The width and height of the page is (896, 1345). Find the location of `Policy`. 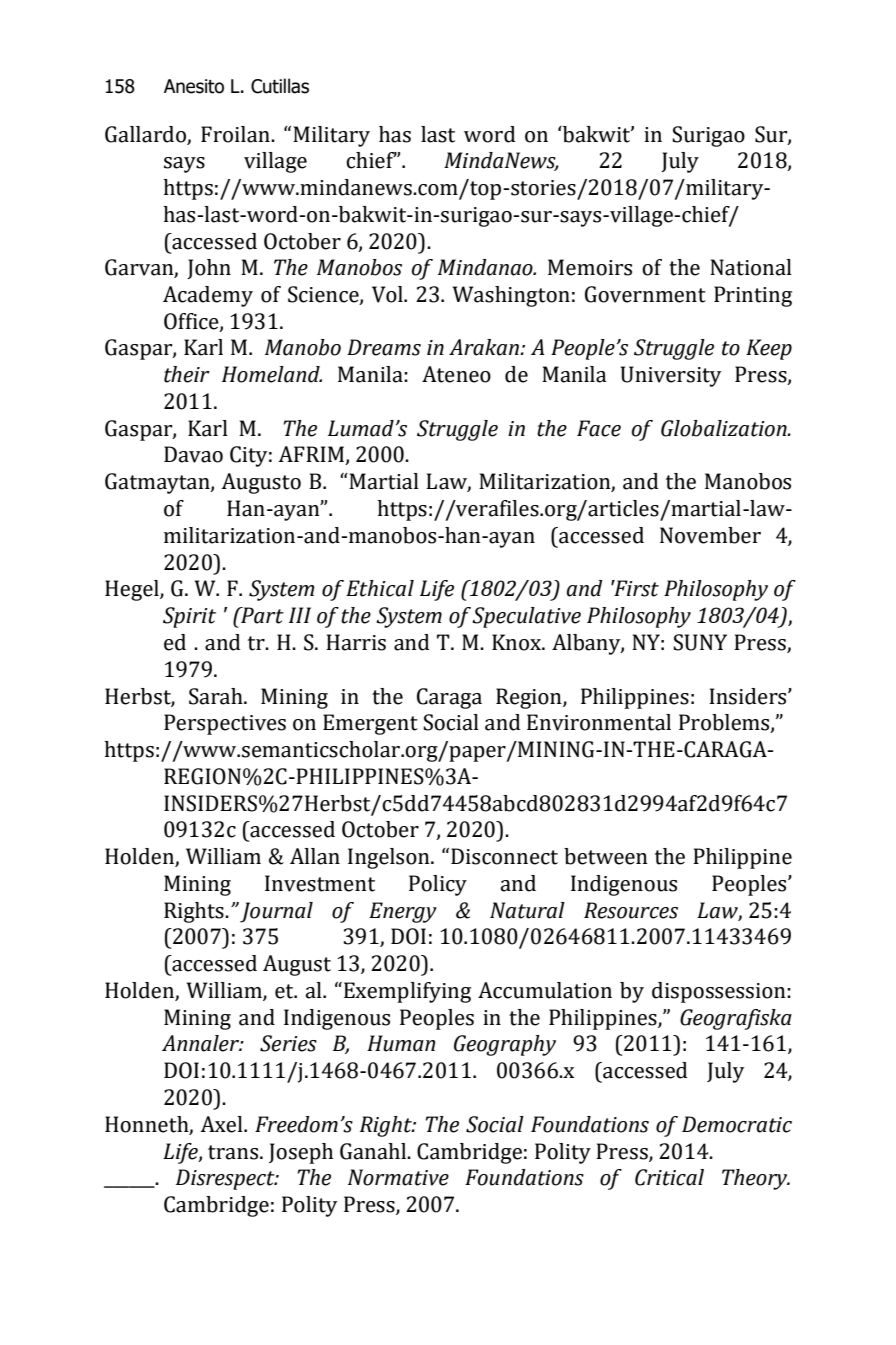

Policy is located at coordinates (438, 885).
